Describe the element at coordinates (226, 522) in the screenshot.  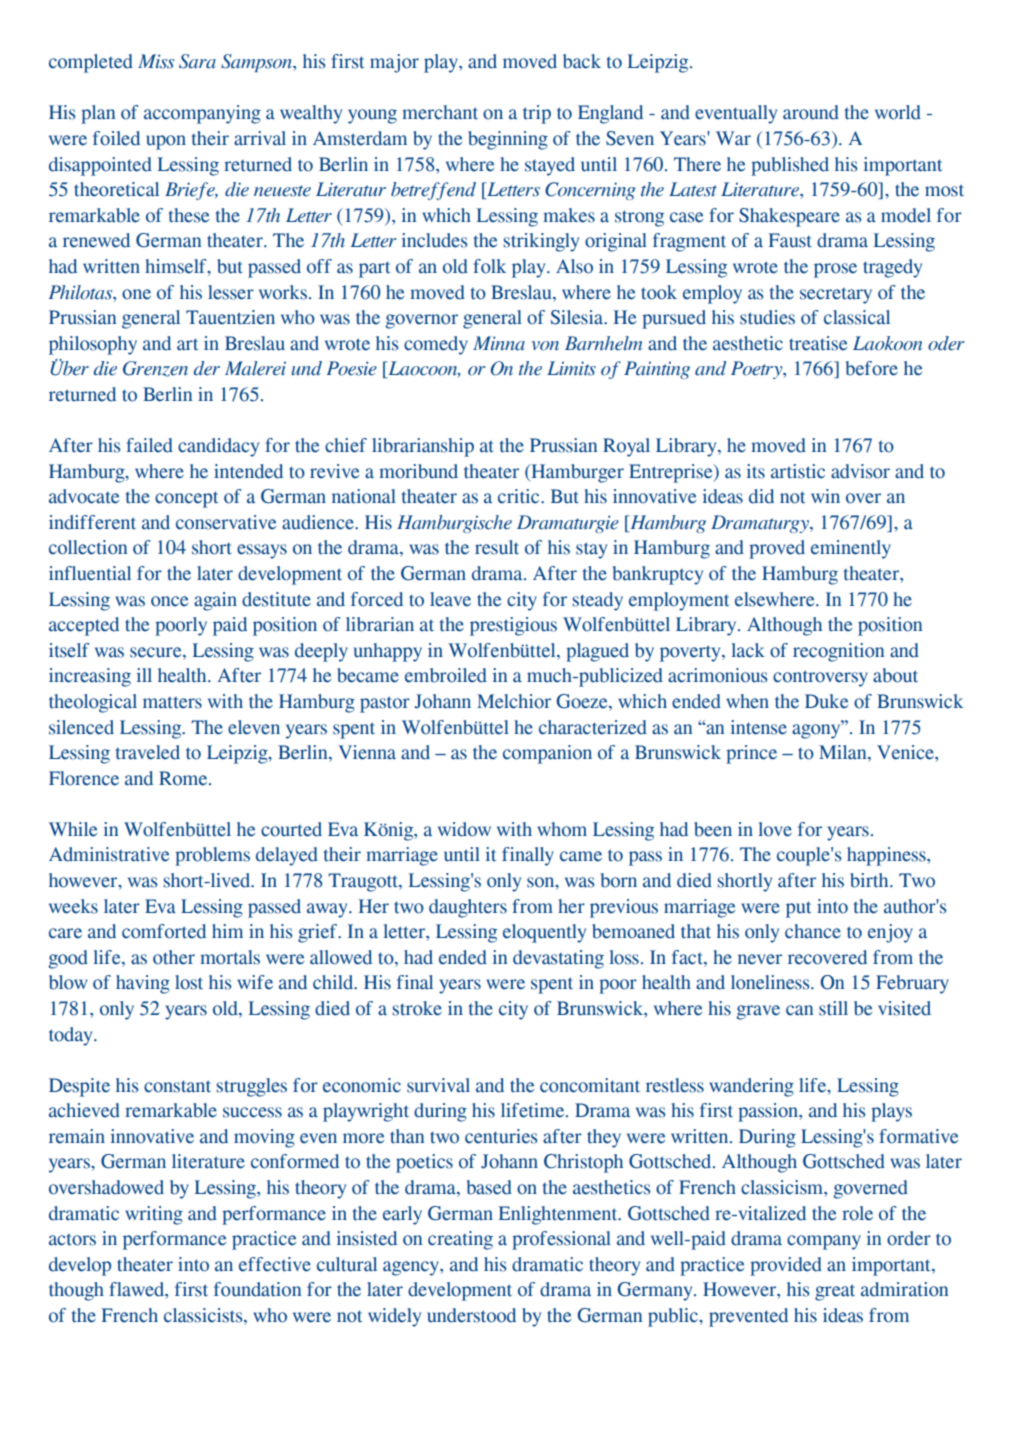
I see `conservative` at that location.
